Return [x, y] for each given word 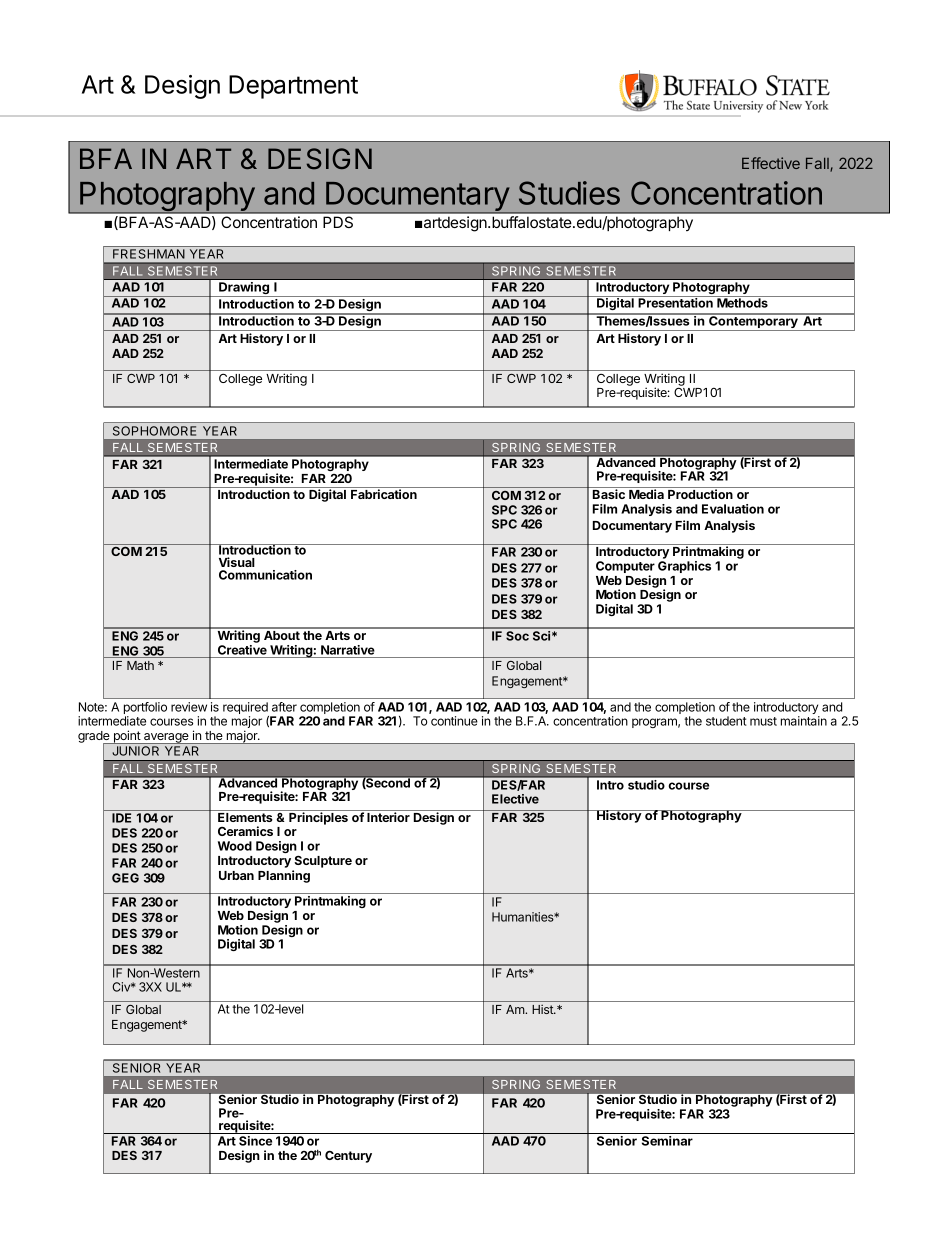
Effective [771, 163]
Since [255, 1141]
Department [293, 87]
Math [140, 665]
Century [348, 1156]
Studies [569, 193]
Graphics [684, 567]
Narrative [348, 650]
